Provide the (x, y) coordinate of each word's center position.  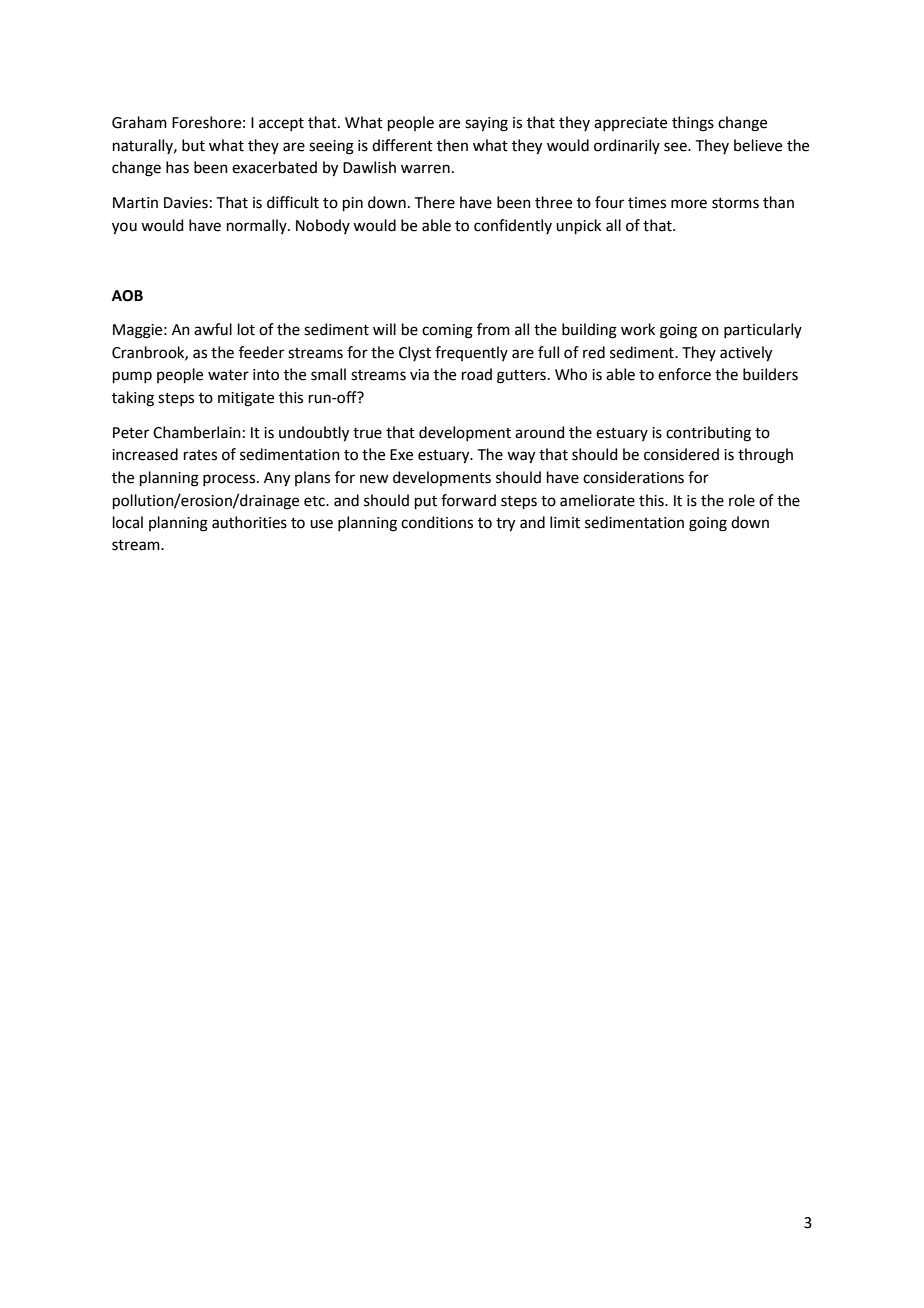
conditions (437, 522)
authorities (249, 522)
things (693, 124)
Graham (139, 122)
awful (213, 329)
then (452, 145)
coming (447, 331)
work (638, 329)
